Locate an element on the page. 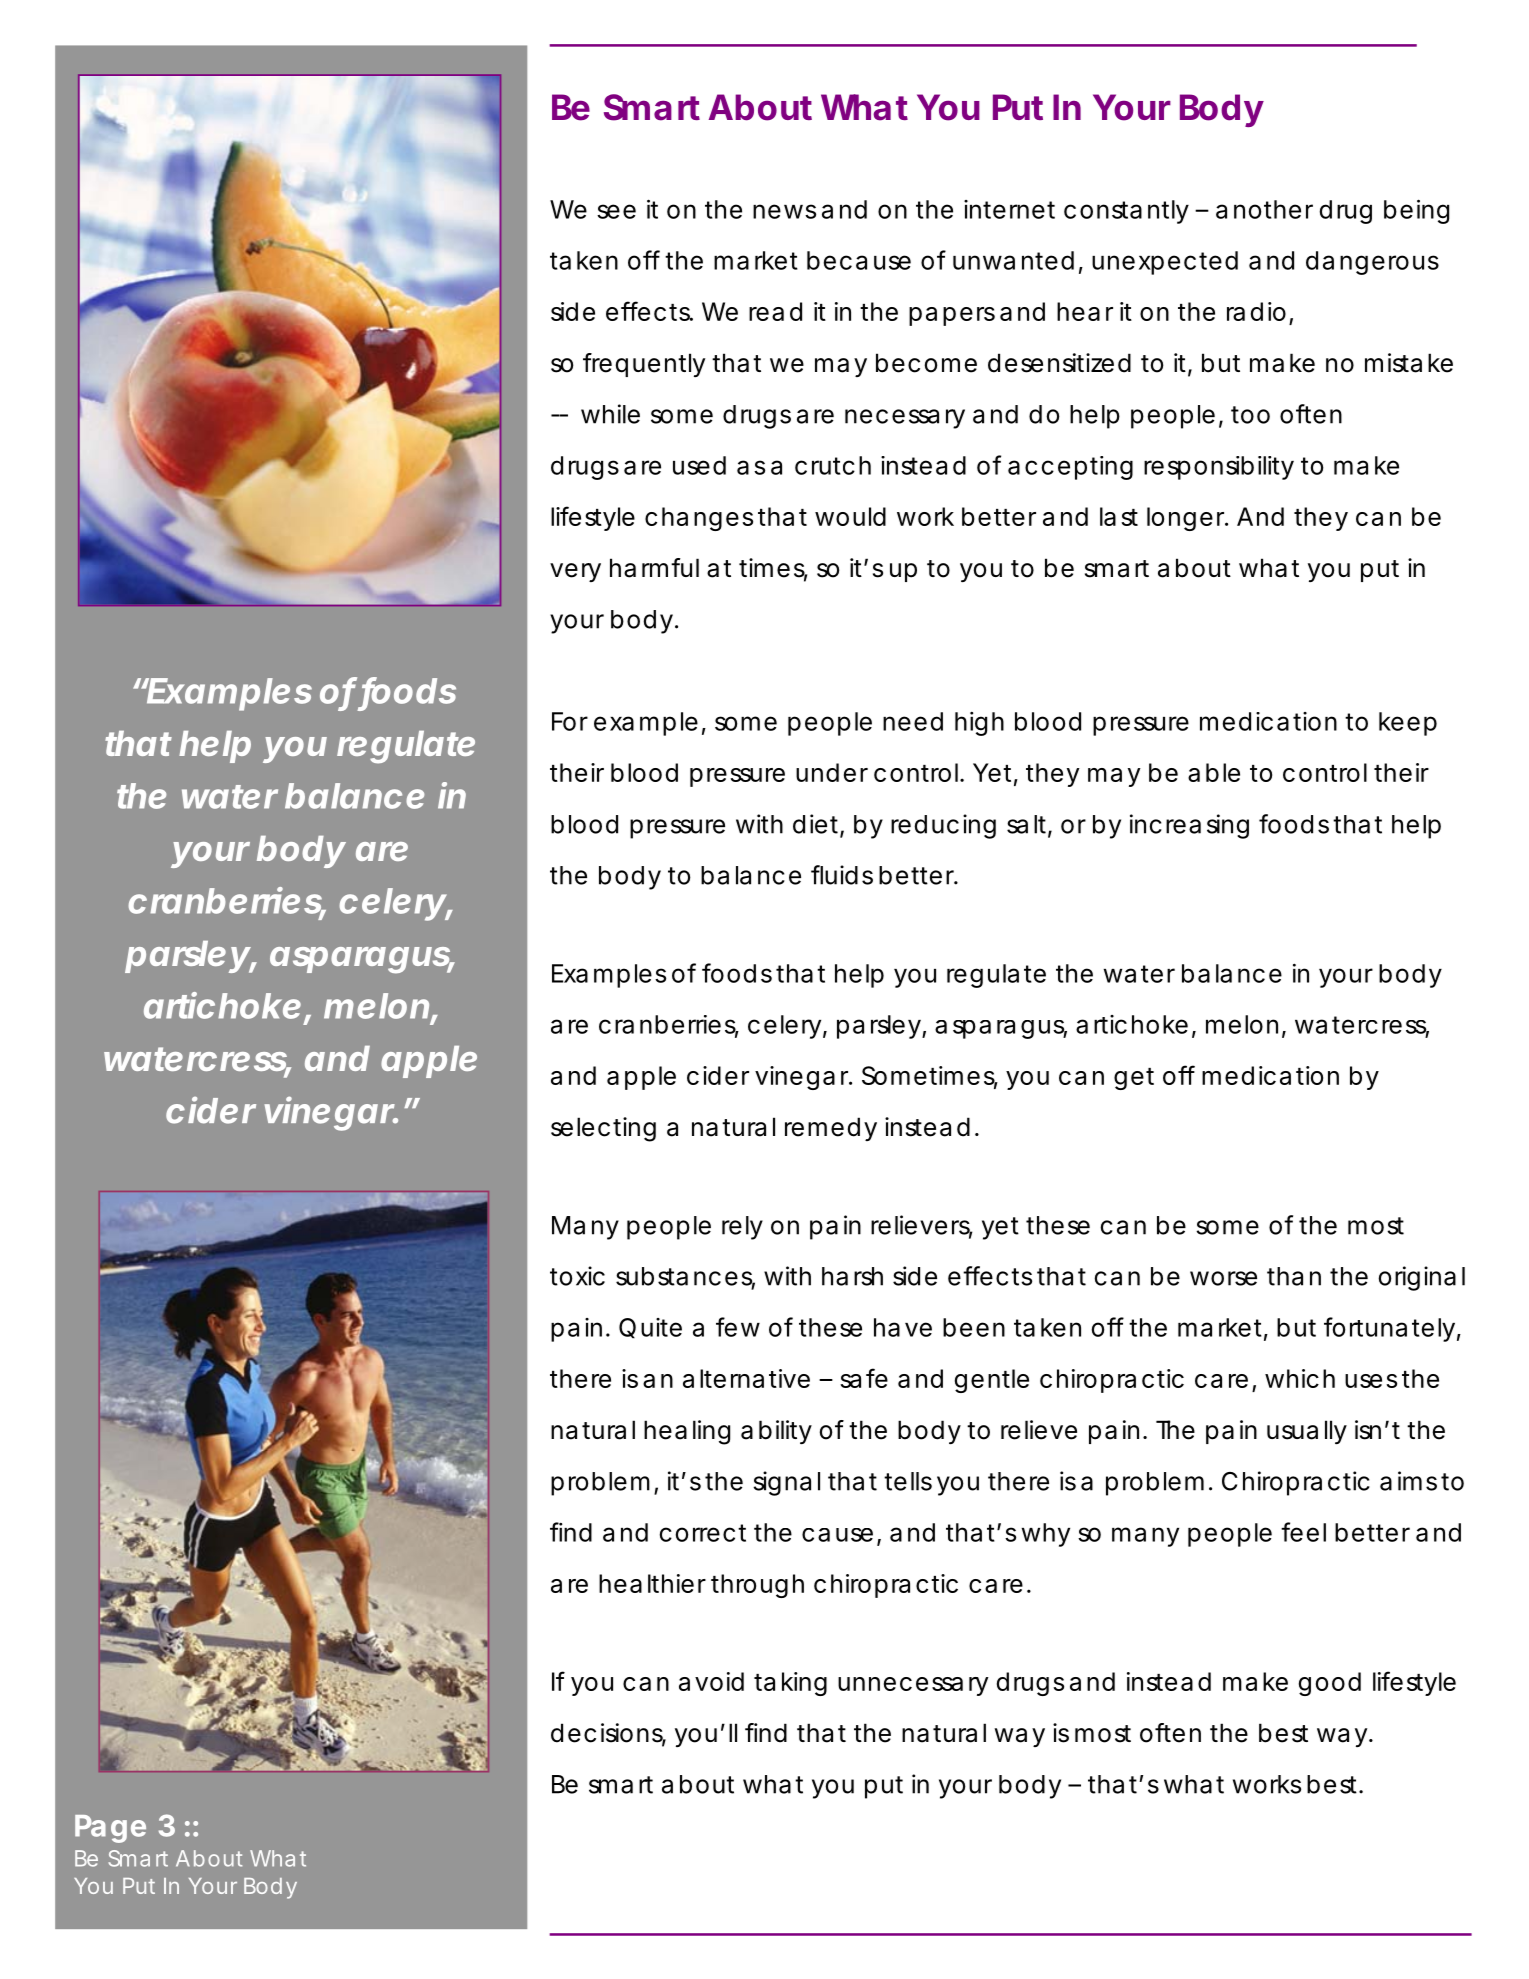 Image resolution: width=1529 pixels, height=1979 pixels. correct is located at coordinates (703, 1533).
